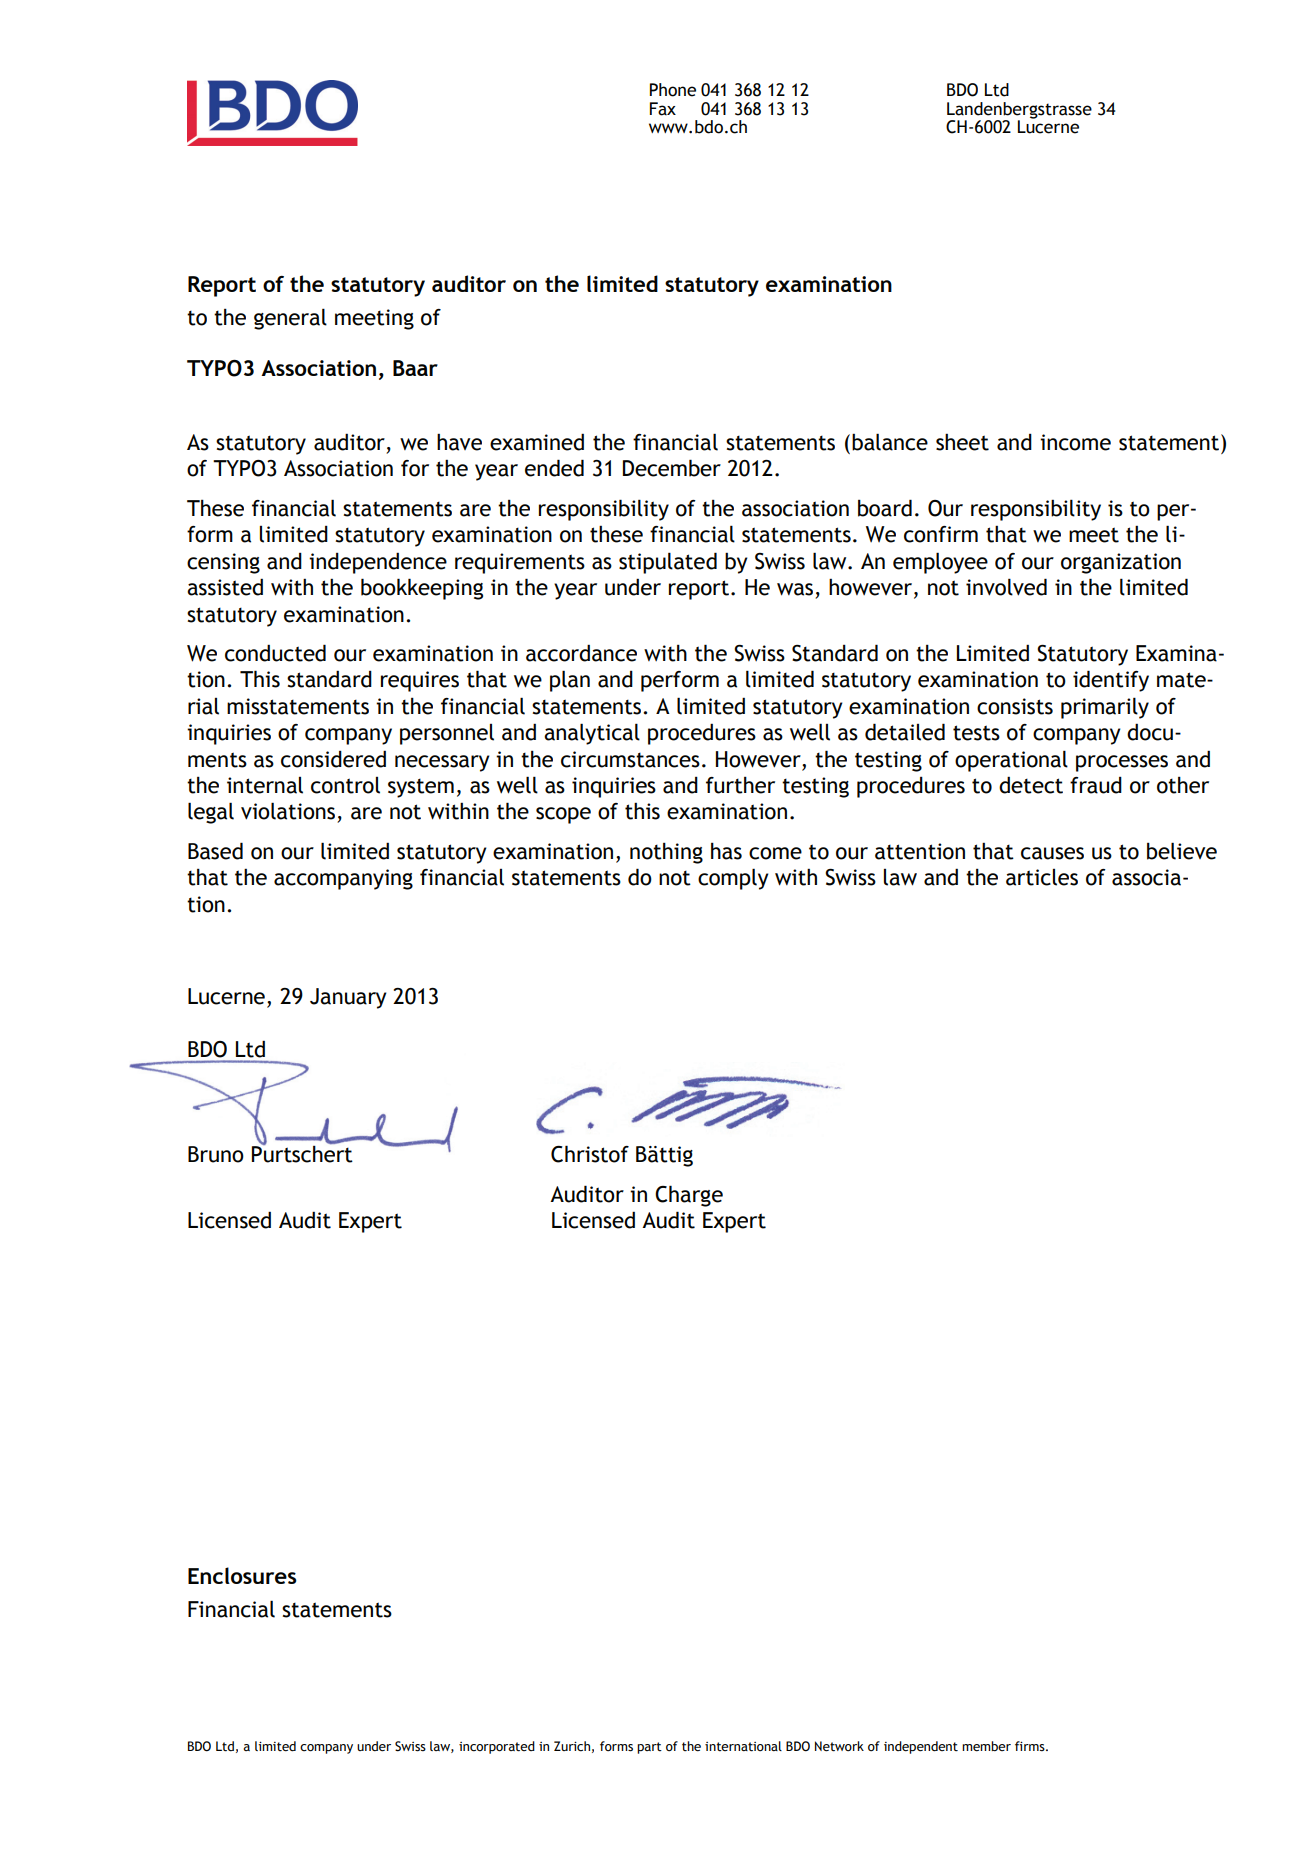  What do you see at coordinates (1111, 681) in the page?
I see `identify` at bounding box center [1111, 681].
